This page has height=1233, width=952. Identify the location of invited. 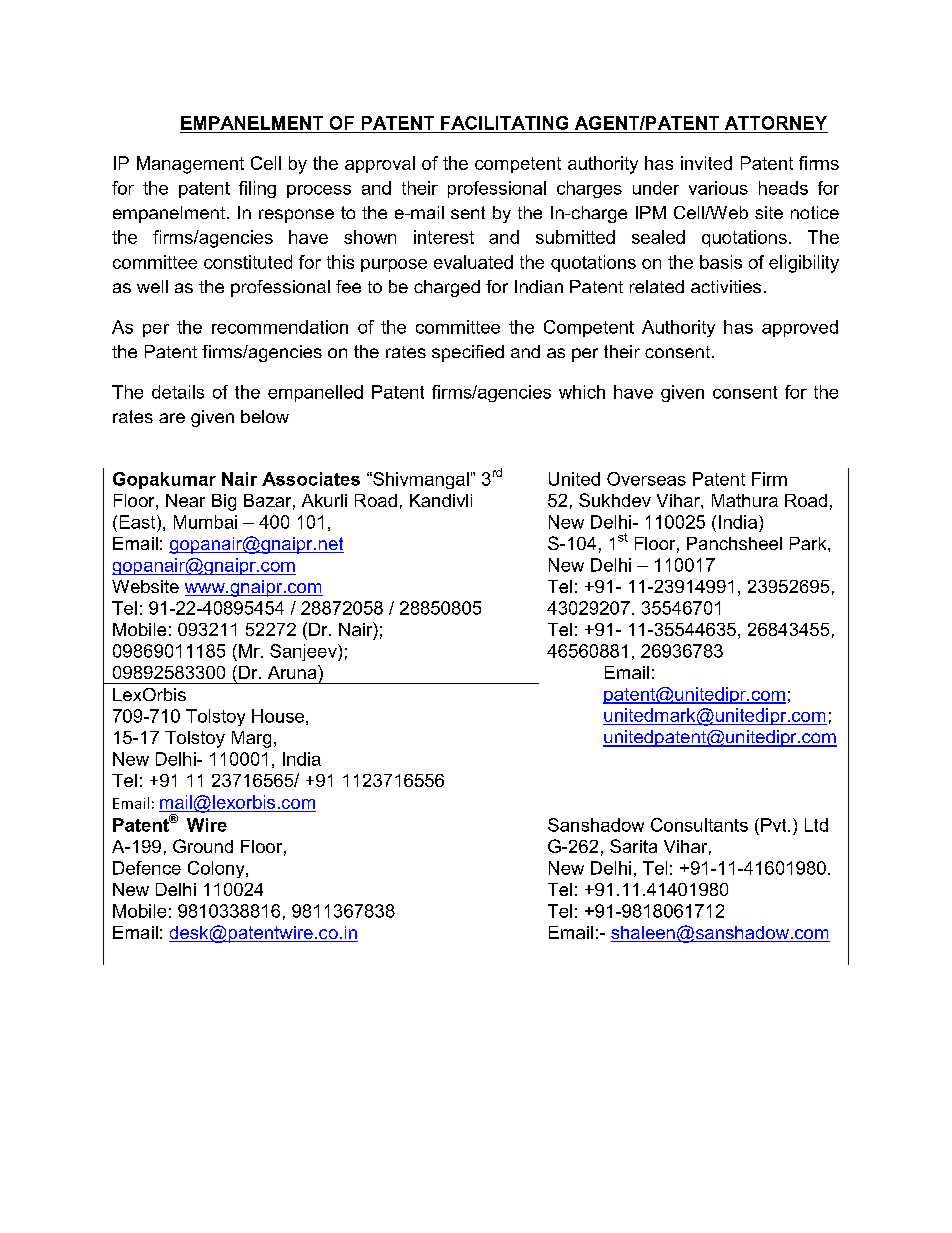
(706, 163).
